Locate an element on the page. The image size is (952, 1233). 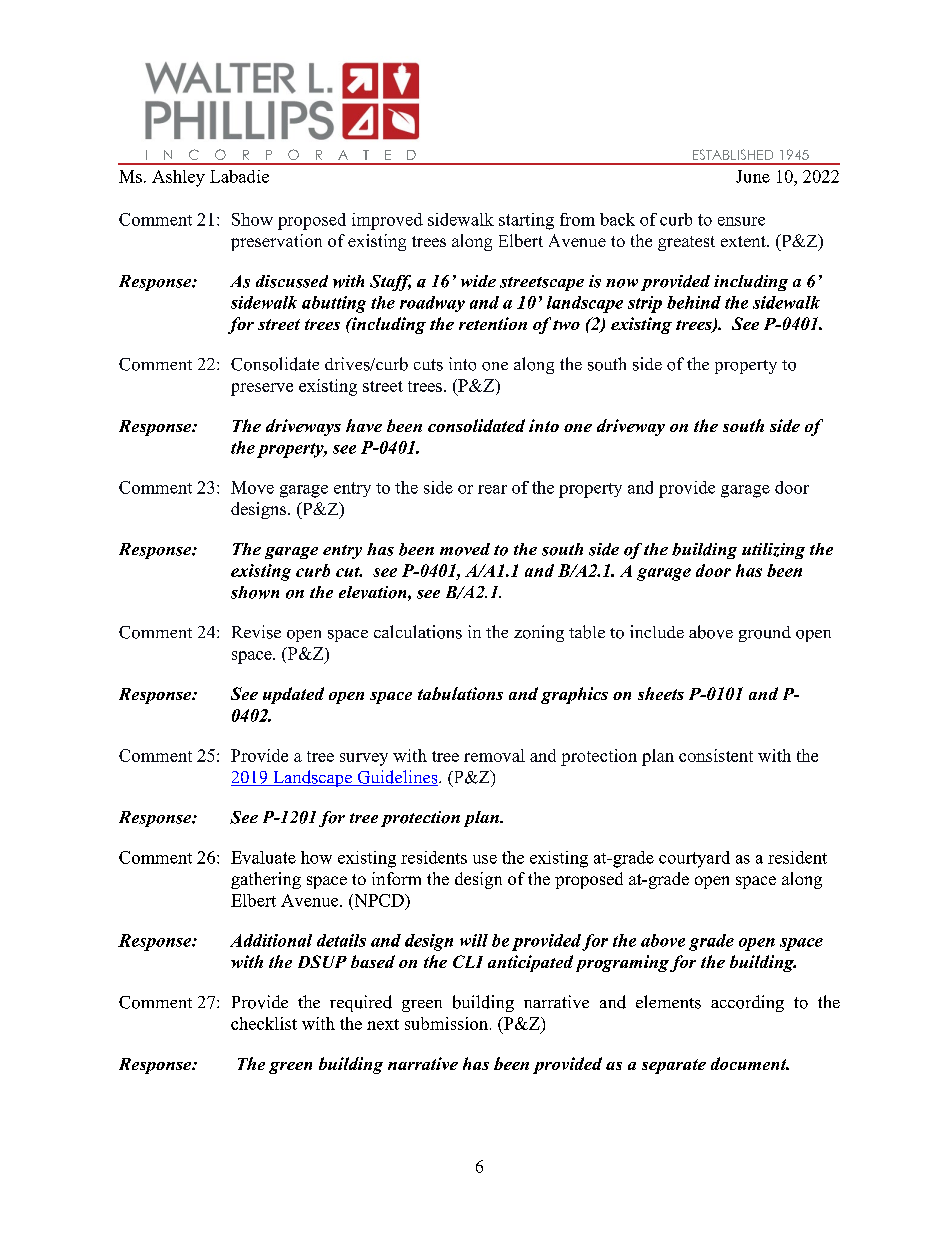
submission is located at coordinates (448, 1023).
